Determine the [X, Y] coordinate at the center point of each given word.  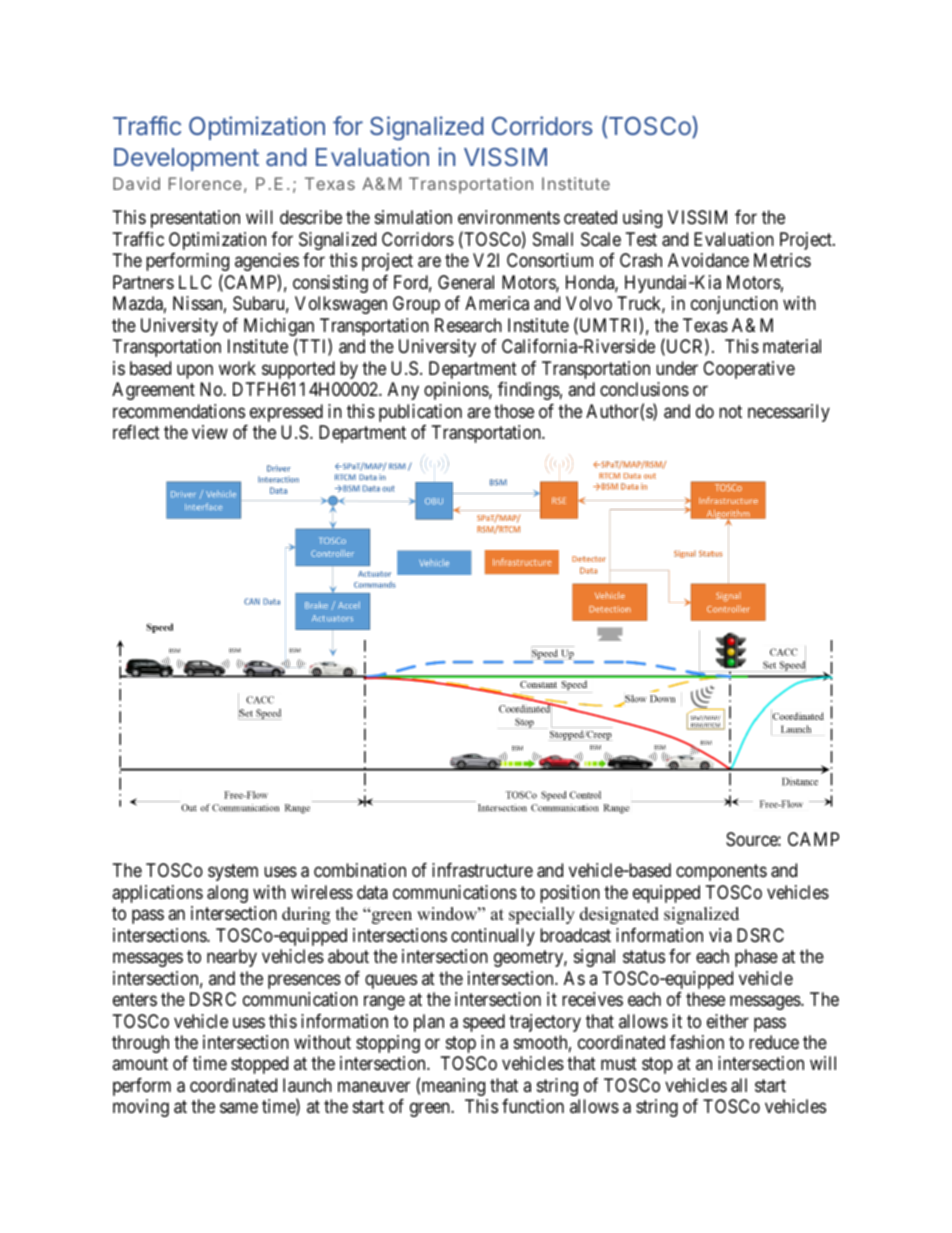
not [730, 411]
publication [420, 413]
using [642, 219]
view [210, 432]
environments [509, 217]
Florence [205, 183]
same [239, 1108]
